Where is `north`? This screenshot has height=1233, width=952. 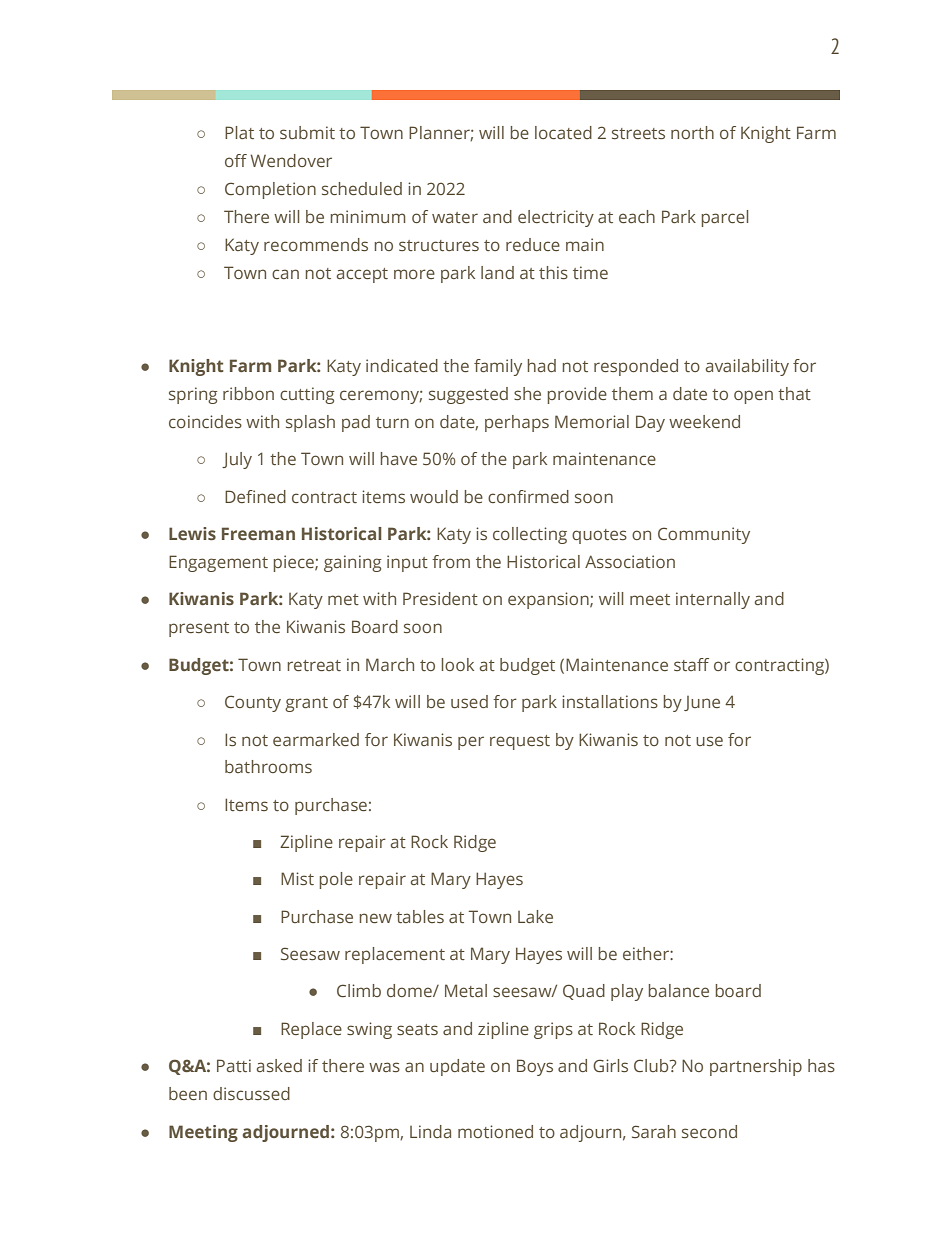
north is located at coordinates (692, 132).
